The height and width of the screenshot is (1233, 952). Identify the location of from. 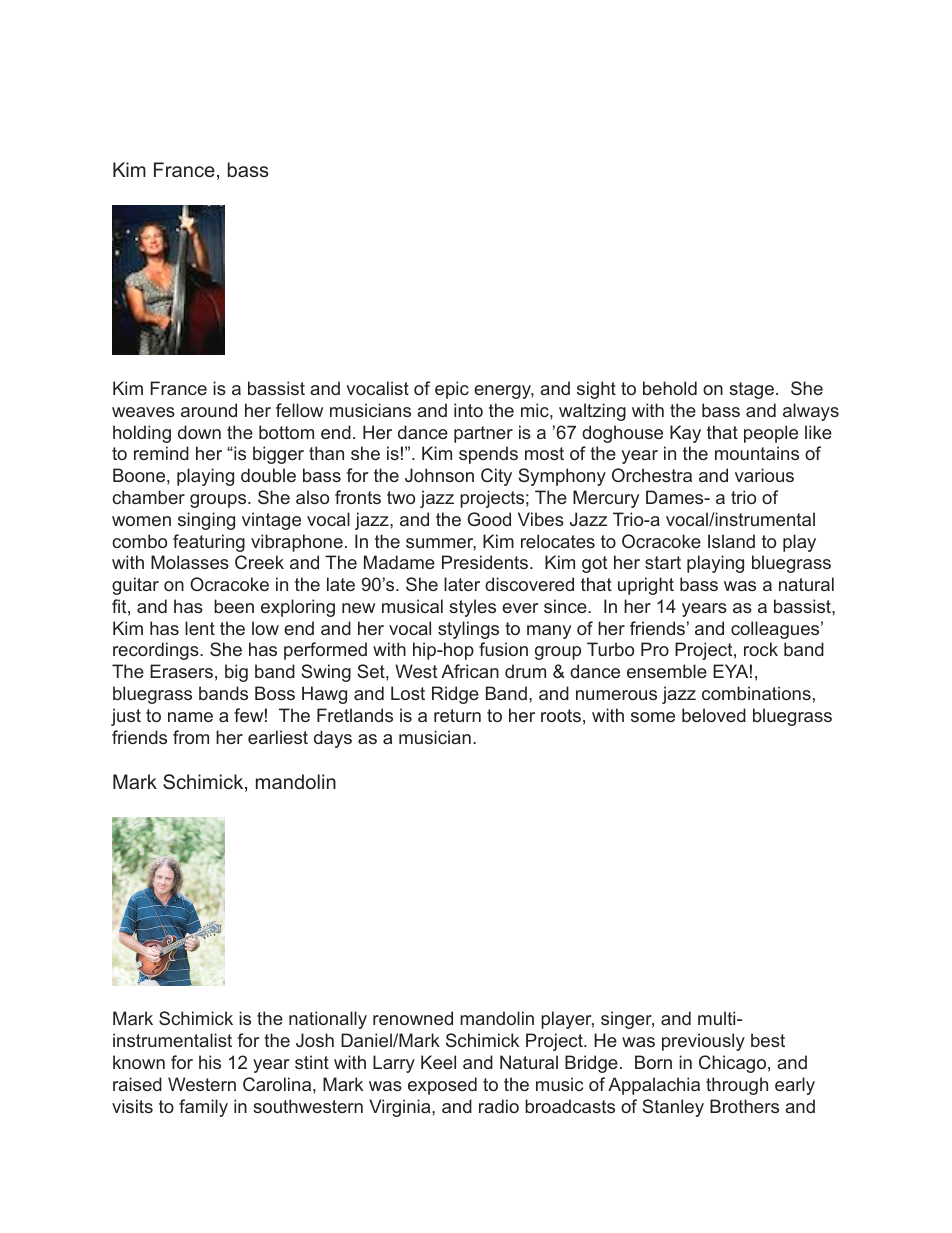
(191, 737).
